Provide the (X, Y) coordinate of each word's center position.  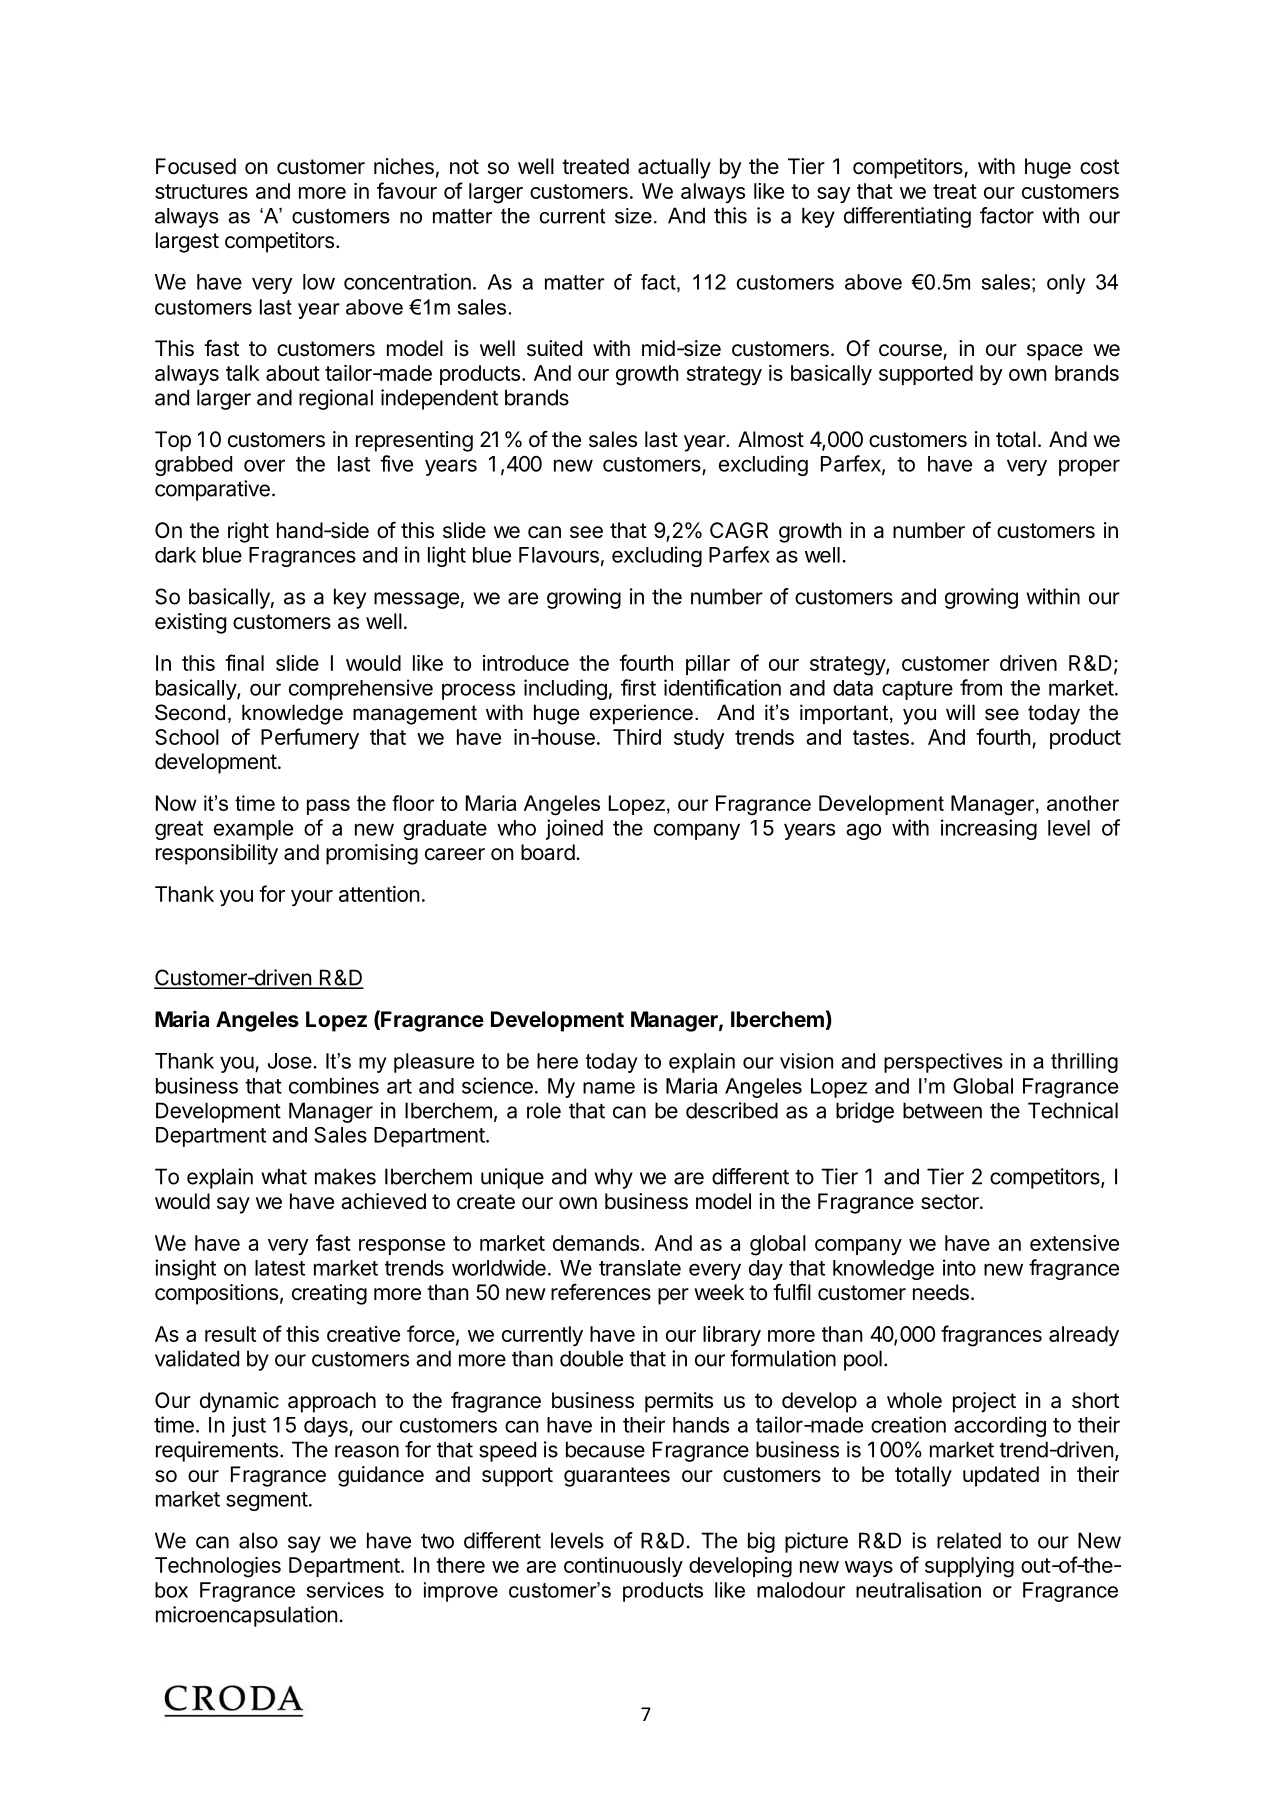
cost (1099, 167)
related (969, 1540)
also (258, 1540)
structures (201, 191)
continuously (623, 1567)
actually (674, 168)
